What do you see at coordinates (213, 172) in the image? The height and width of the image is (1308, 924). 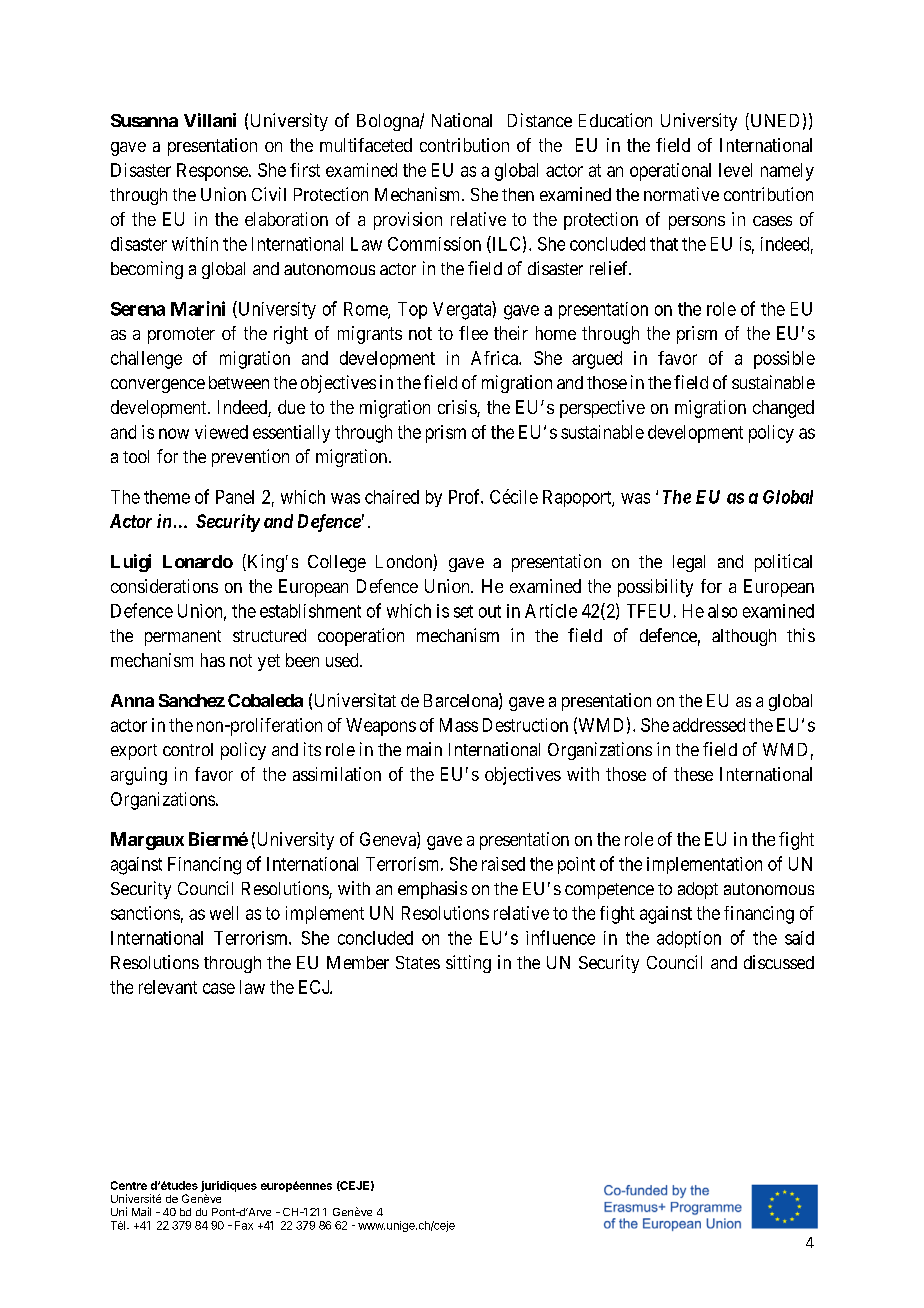 I see `Response` at bounding box center [213, 172].
